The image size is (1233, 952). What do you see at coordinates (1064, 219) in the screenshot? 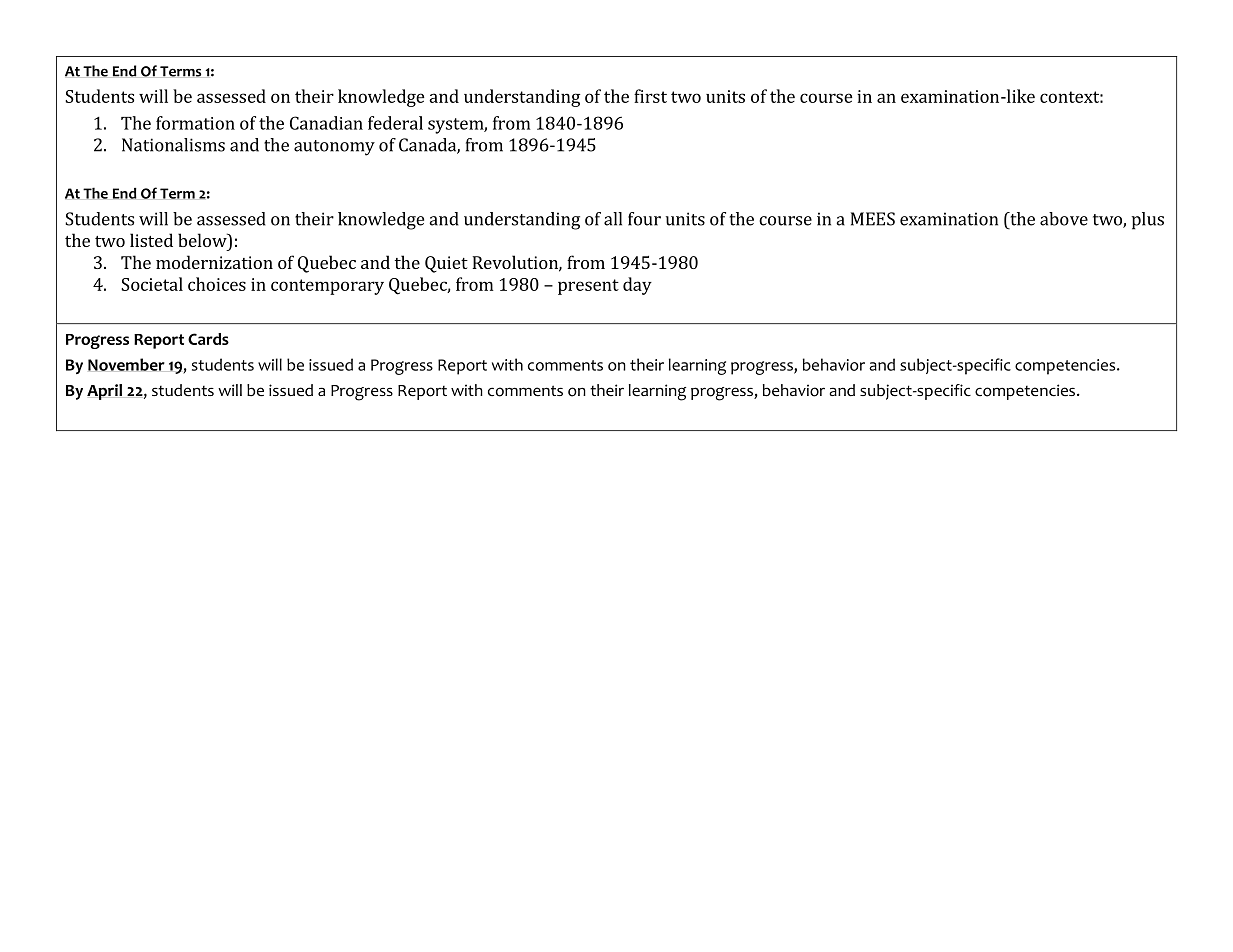
I see `above` at bounding box center [1064, 219].
